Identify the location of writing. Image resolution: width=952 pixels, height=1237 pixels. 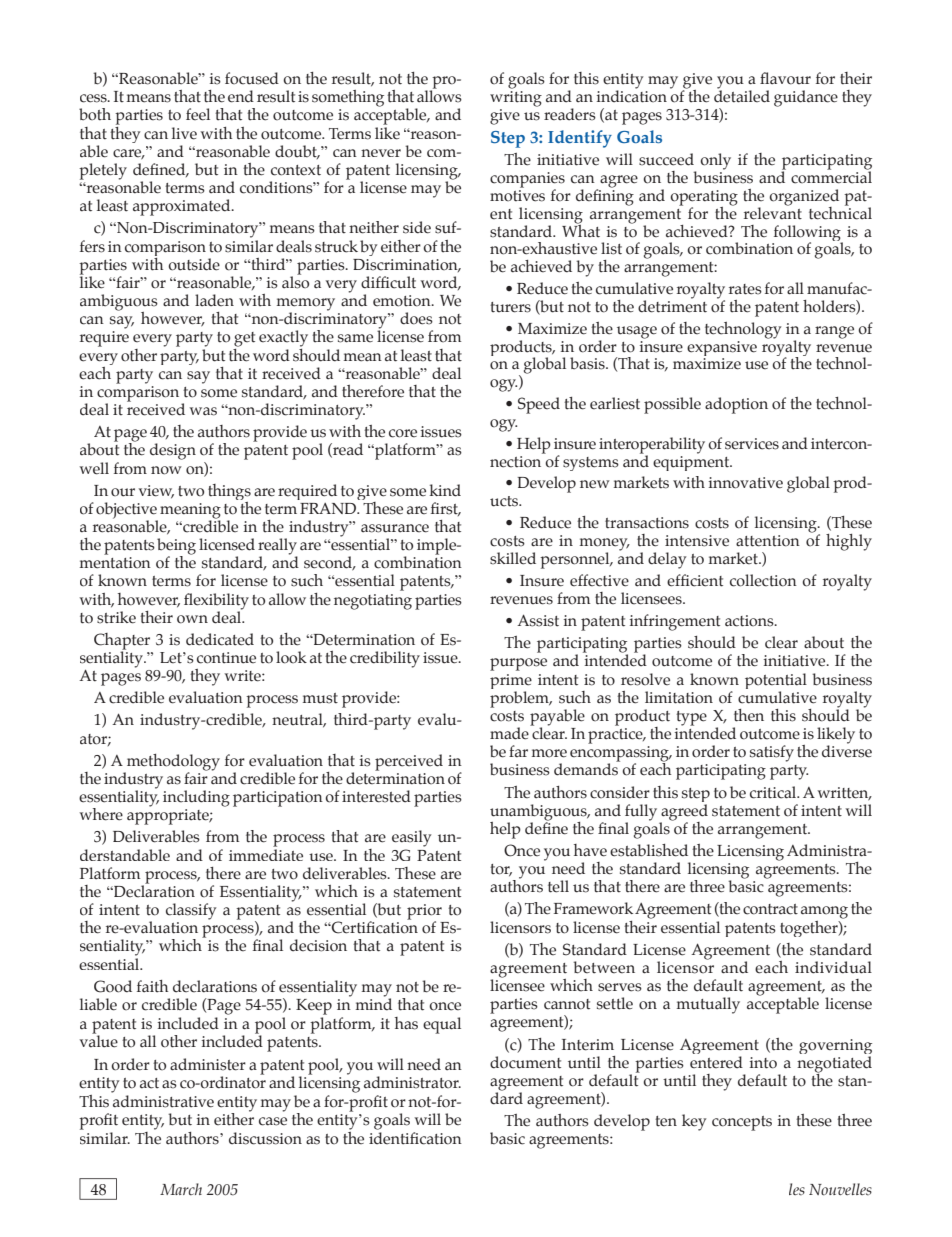
(516, 99).
